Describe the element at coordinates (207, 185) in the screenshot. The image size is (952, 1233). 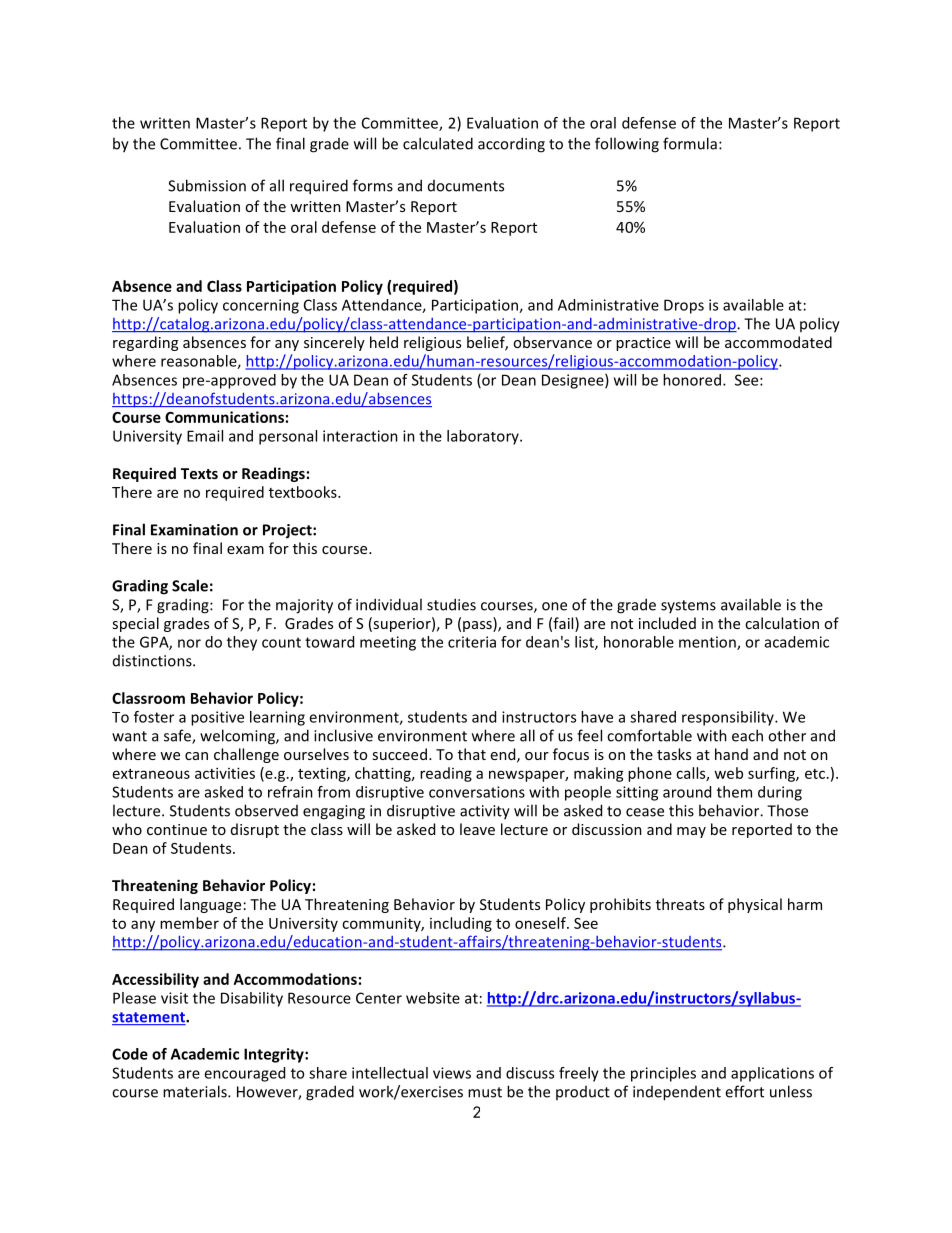
I see `Submission` at that location.
